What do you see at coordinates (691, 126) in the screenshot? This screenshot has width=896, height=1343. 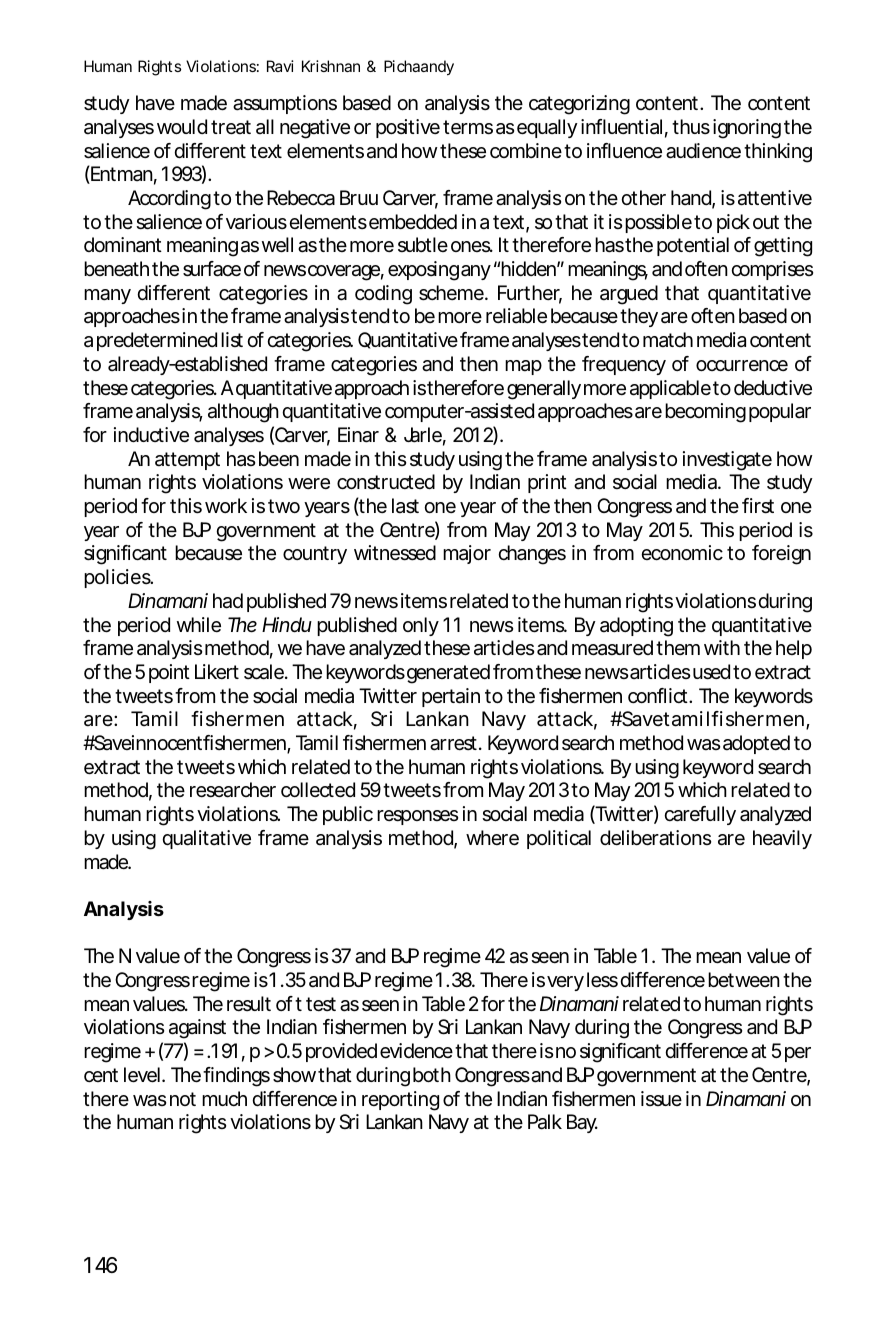 I see `thus` at bounding box center [691, 126].
